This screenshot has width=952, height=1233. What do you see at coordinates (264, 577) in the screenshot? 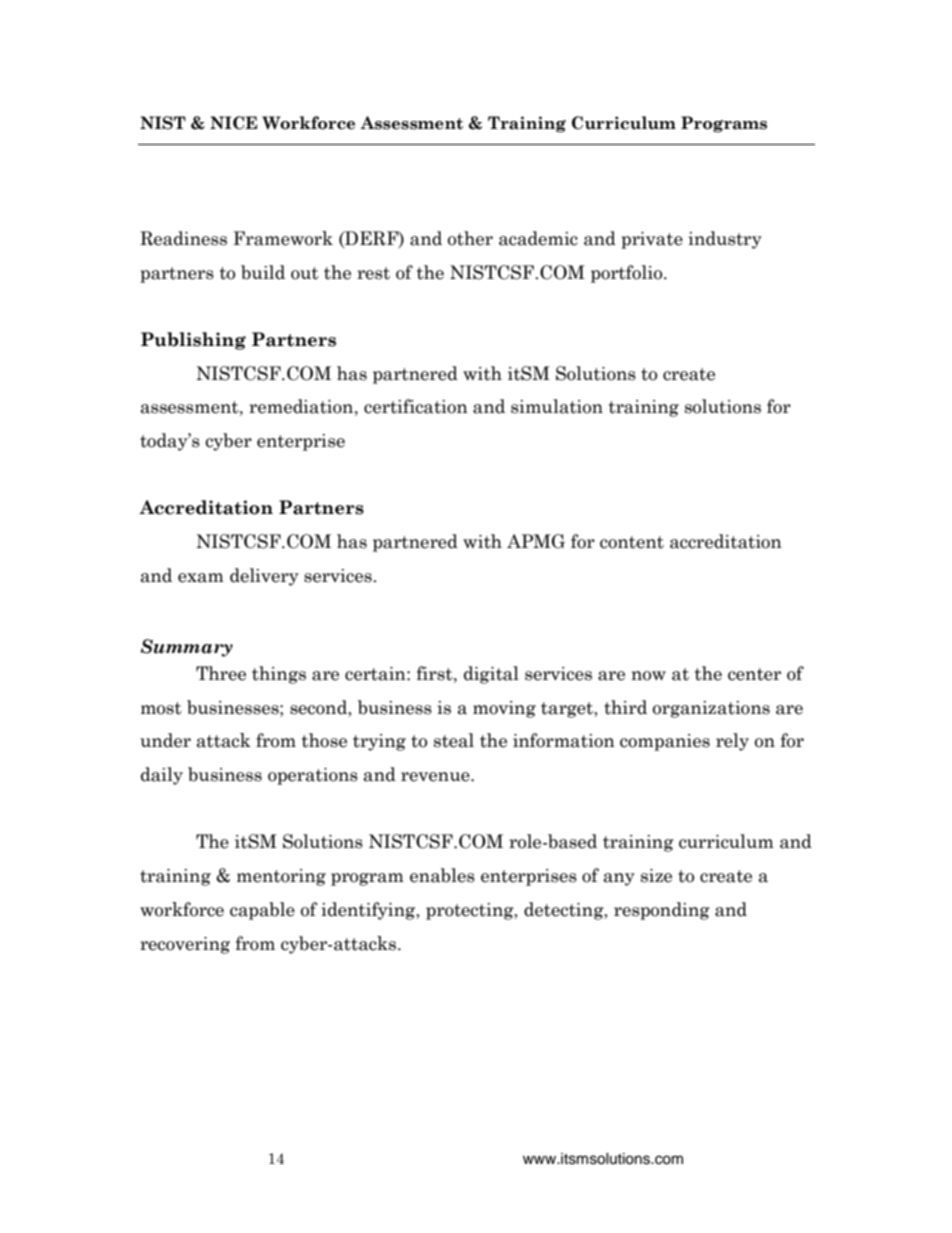
I see `delivery` at bounding box center [264, 577].
